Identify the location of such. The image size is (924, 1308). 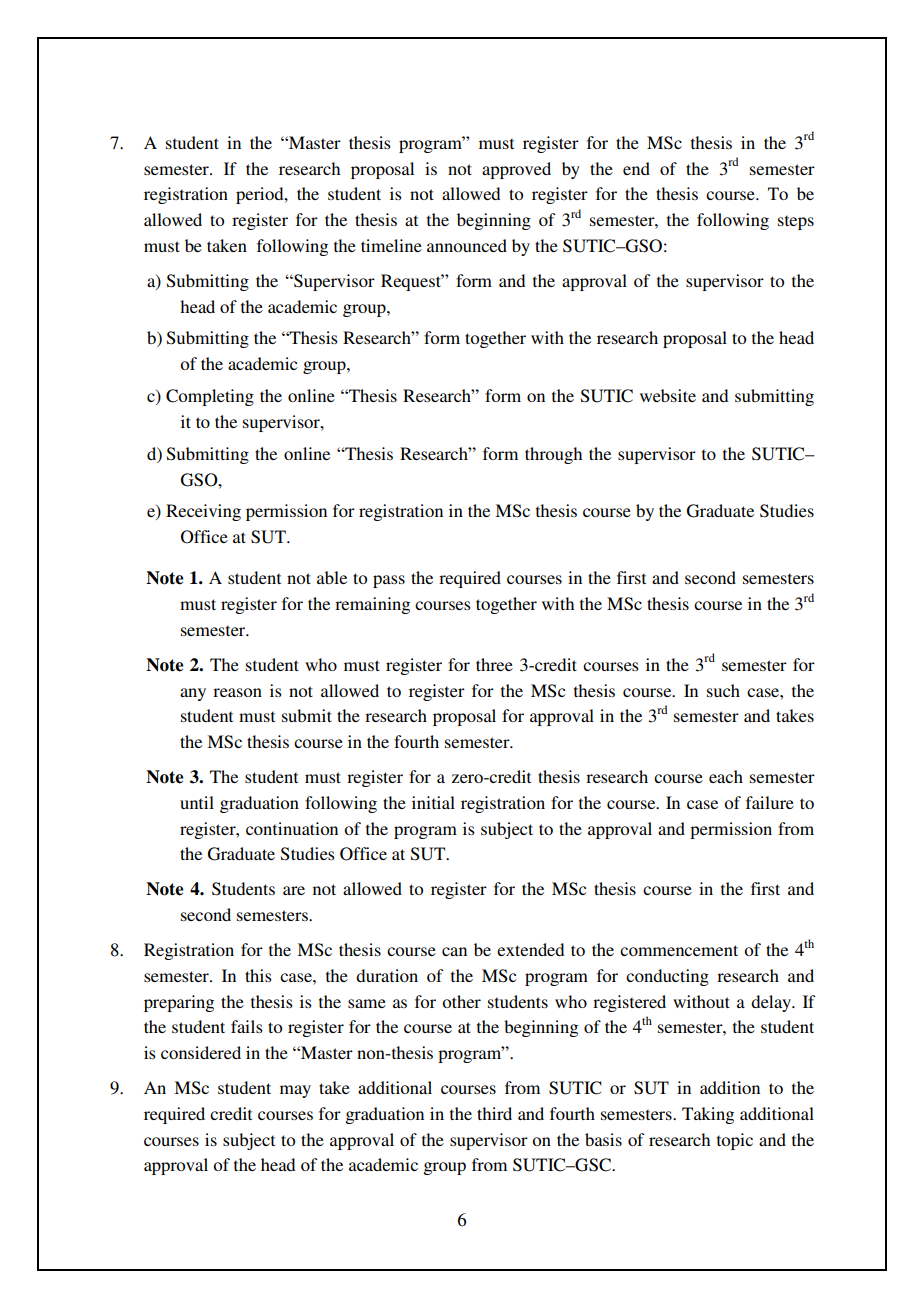
(723, 690).
